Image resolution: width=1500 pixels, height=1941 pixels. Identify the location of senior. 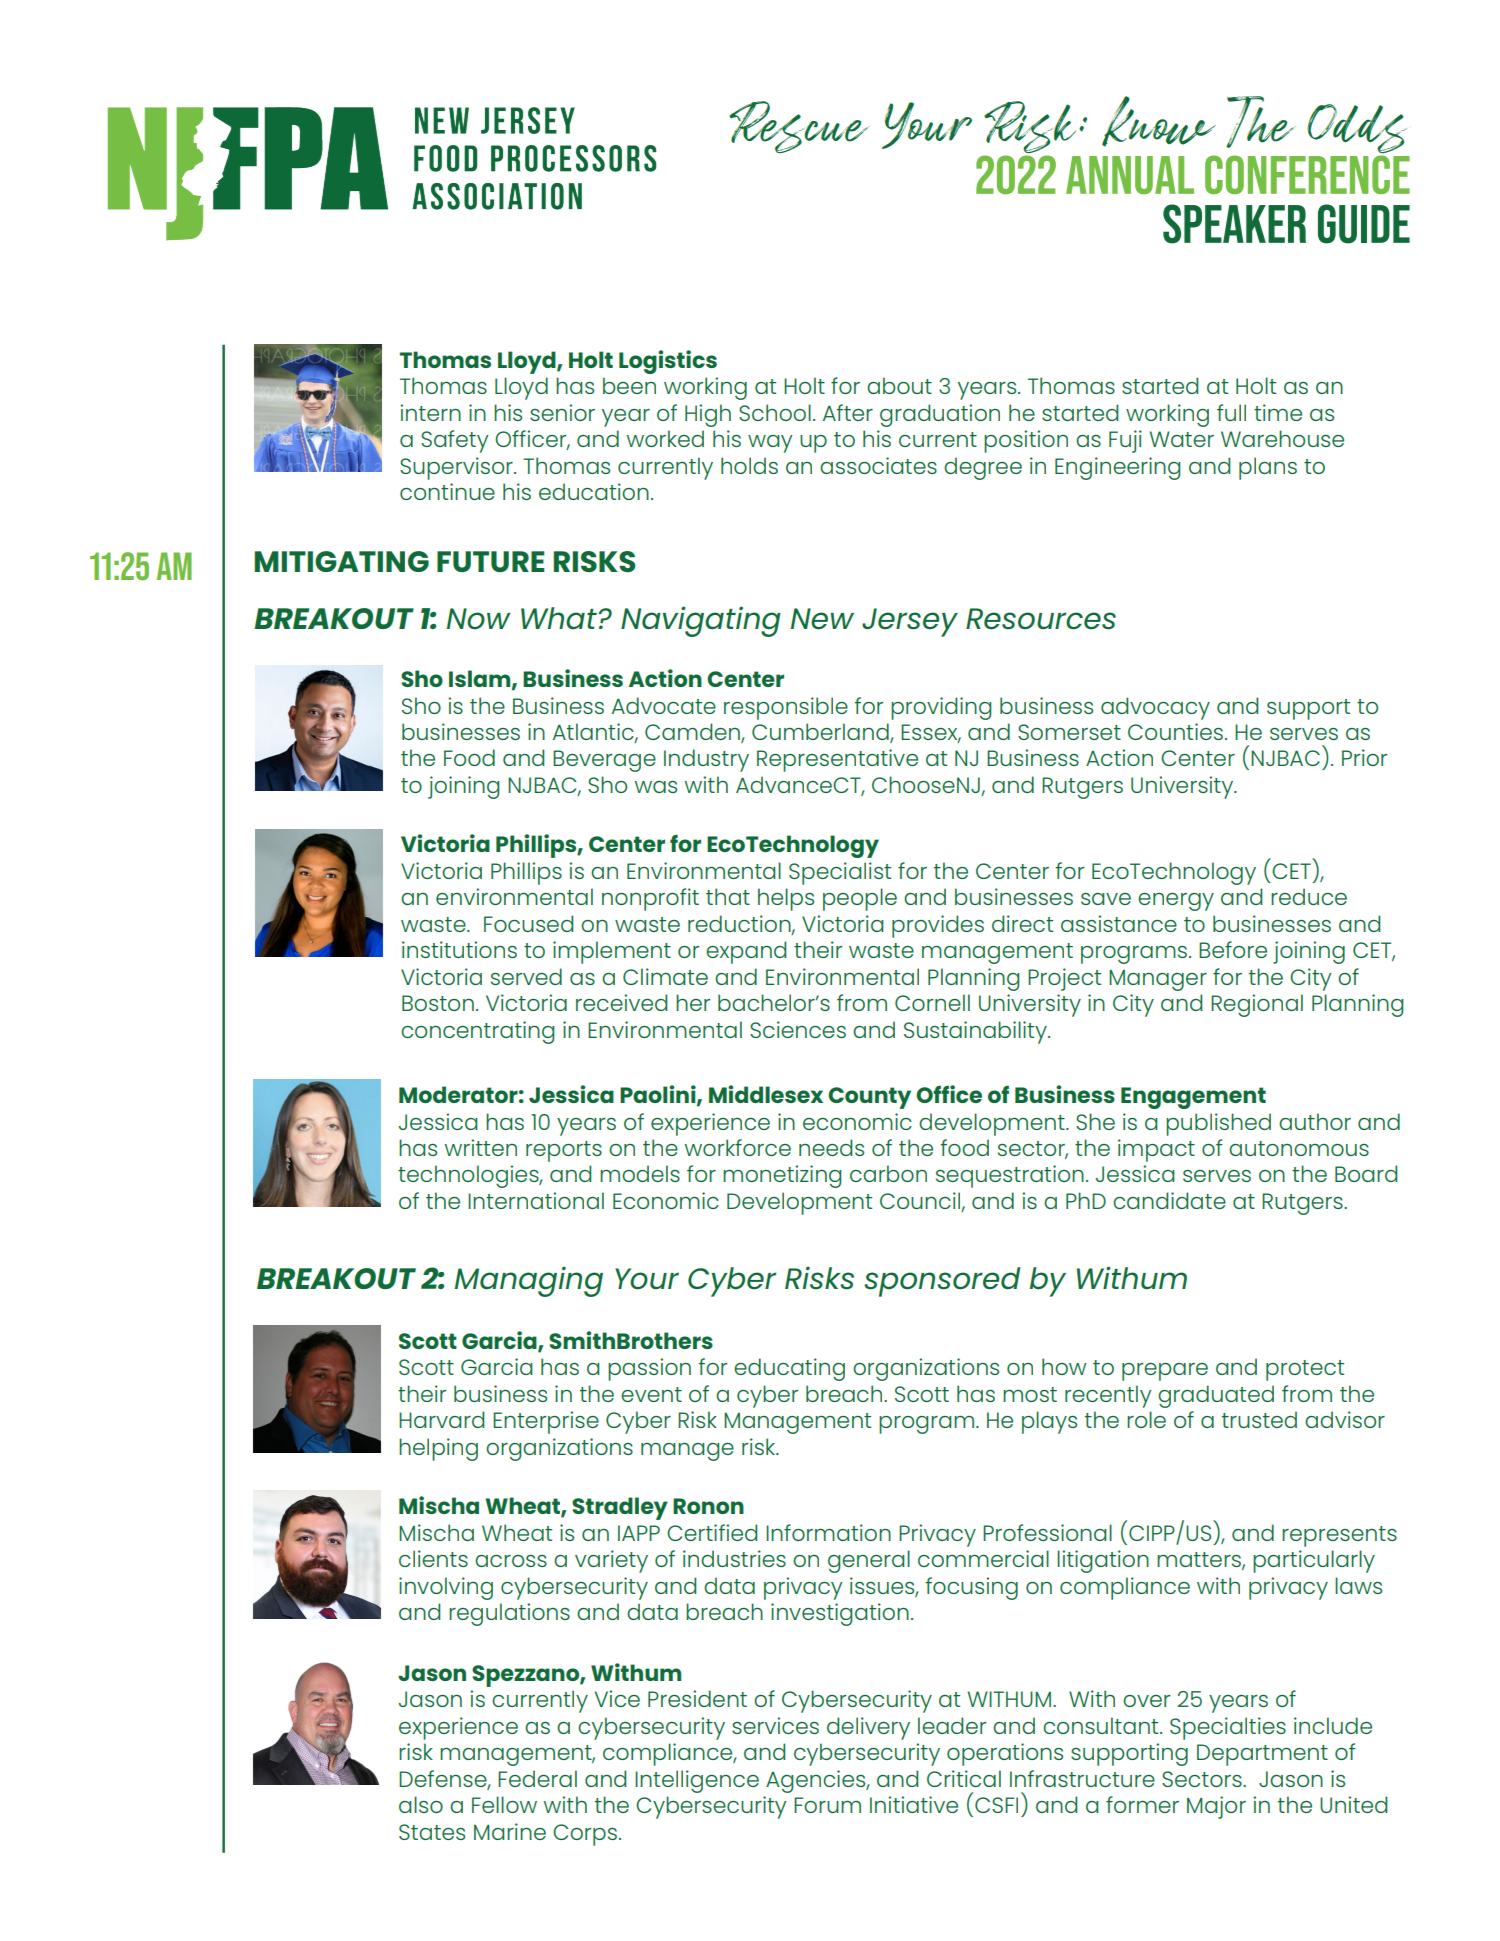
(562, 412).
